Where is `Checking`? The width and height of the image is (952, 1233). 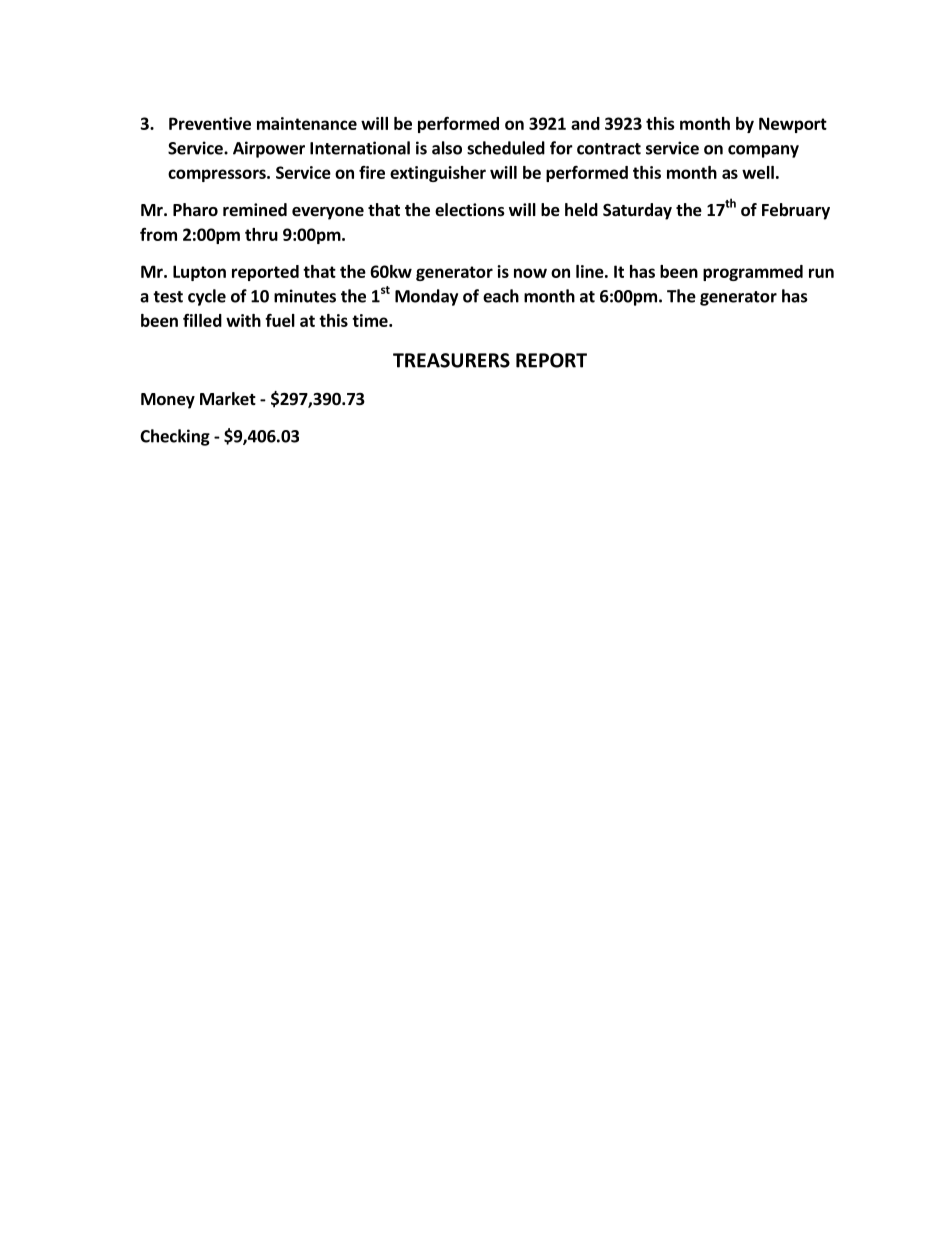 Checking is located at coordinates (175, 437).
